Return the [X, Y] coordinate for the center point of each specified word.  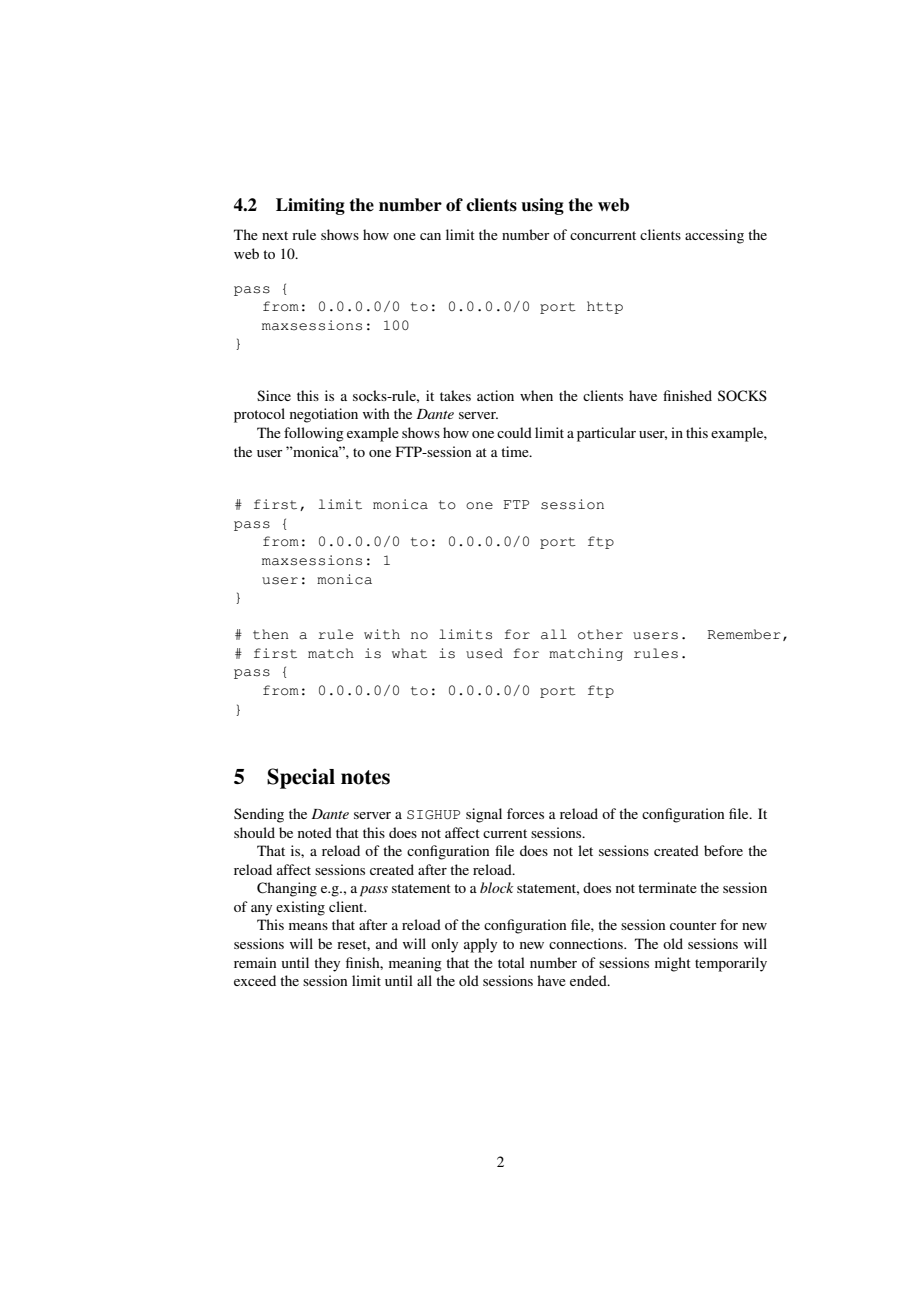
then [271, 634]
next [275, 235]
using [542, 206]
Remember [744, 634]
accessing [714, 236]
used [484, 653]
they [327, 964]
